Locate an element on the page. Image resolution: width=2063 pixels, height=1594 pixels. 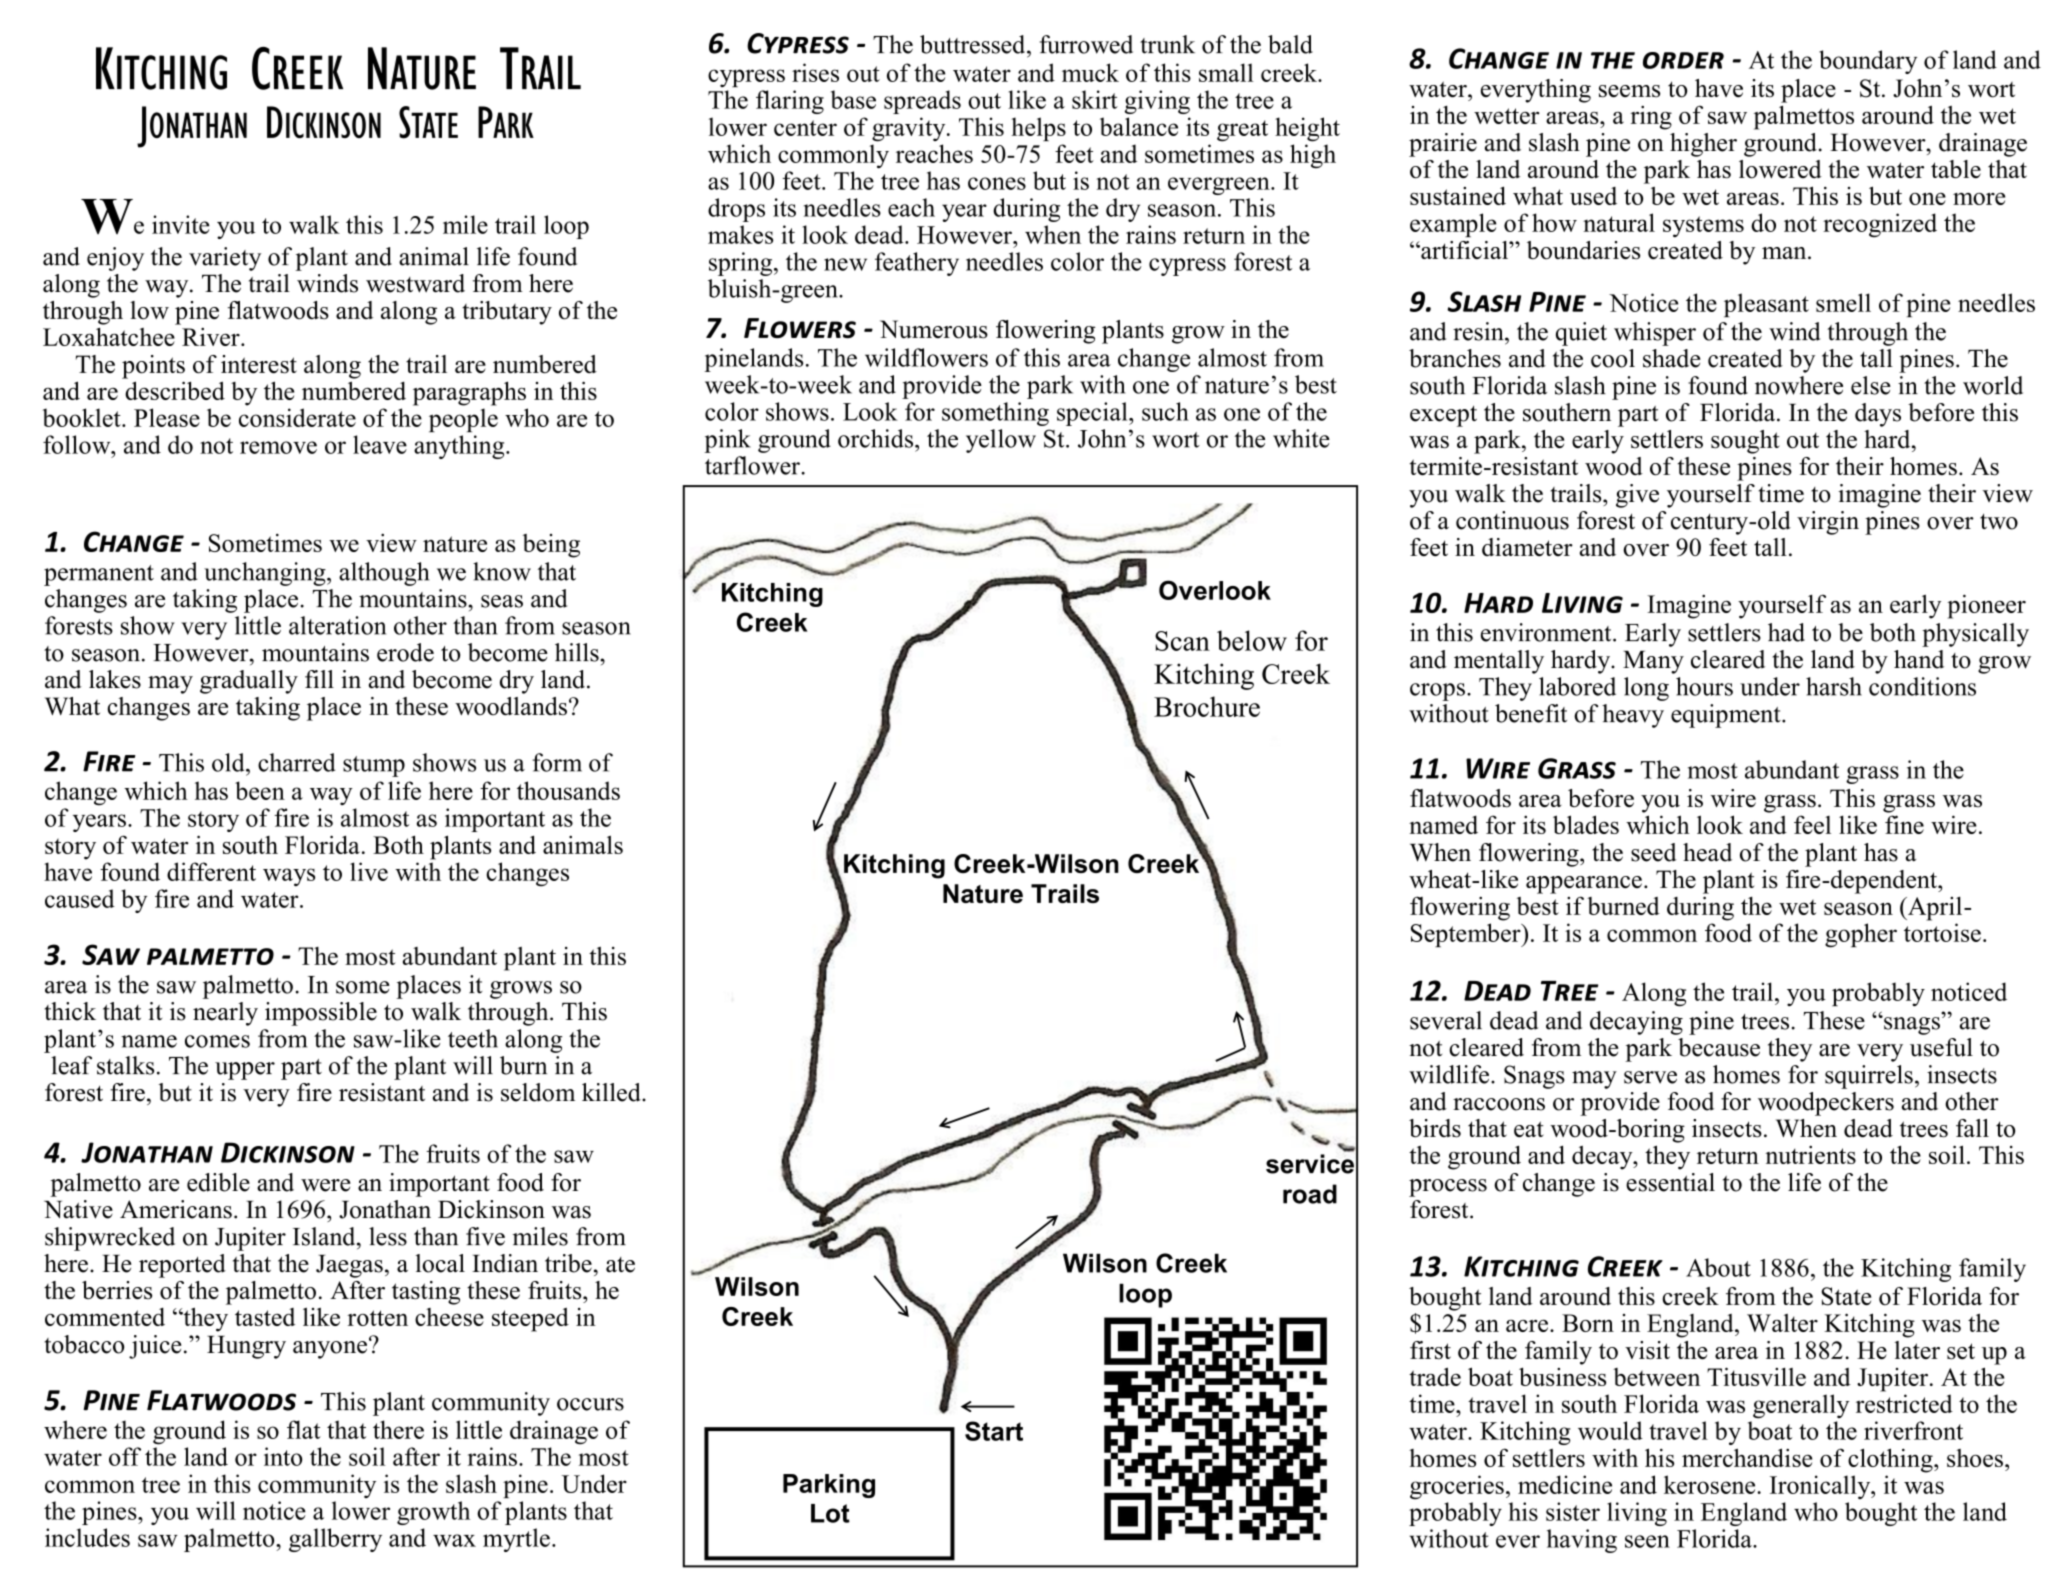
unchanging is located at coordinates (266, 574).
